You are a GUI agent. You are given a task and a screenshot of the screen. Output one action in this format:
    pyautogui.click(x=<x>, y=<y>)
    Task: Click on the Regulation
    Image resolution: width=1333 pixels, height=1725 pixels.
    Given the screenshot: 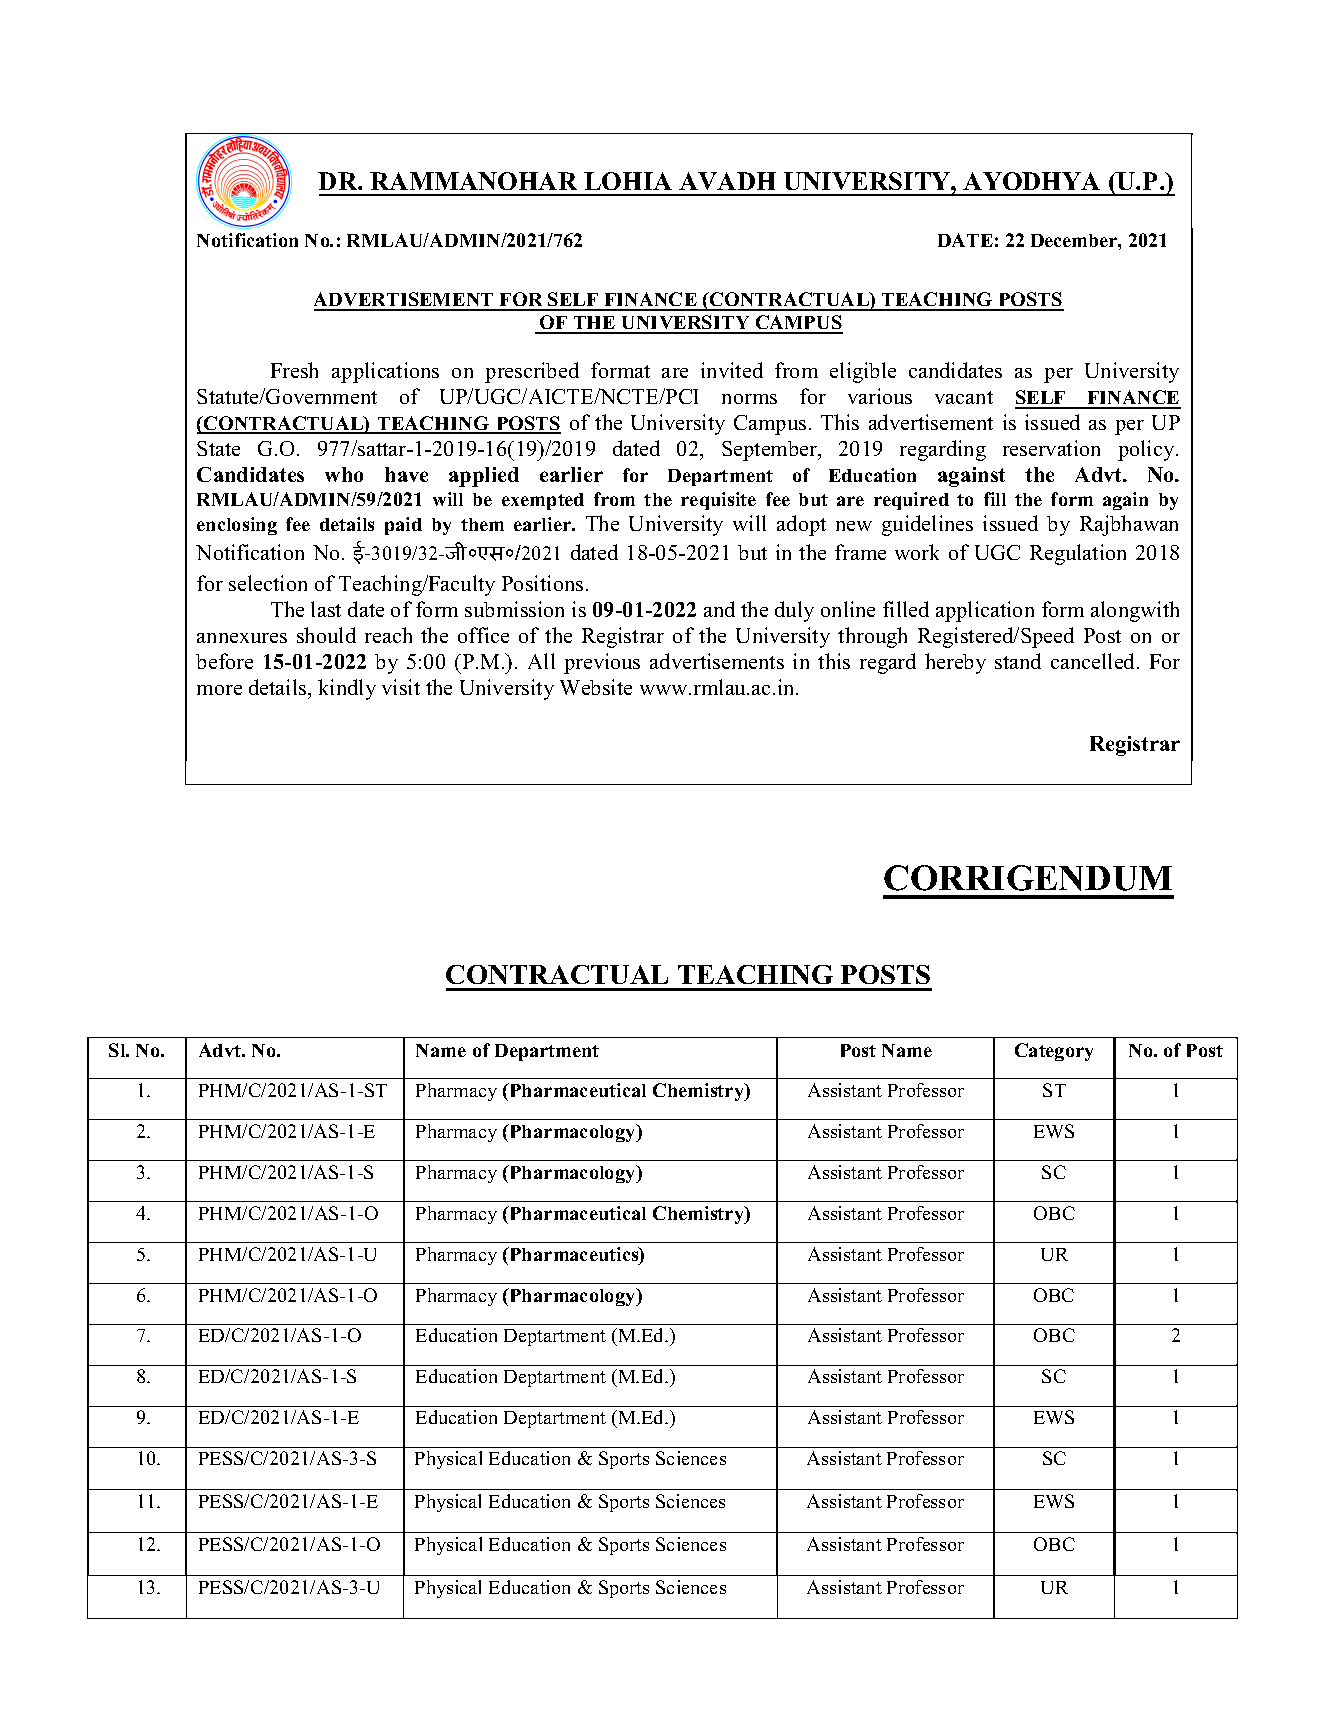 What is the action you would take?
    pyautogui.click(x=1078, y=554)
